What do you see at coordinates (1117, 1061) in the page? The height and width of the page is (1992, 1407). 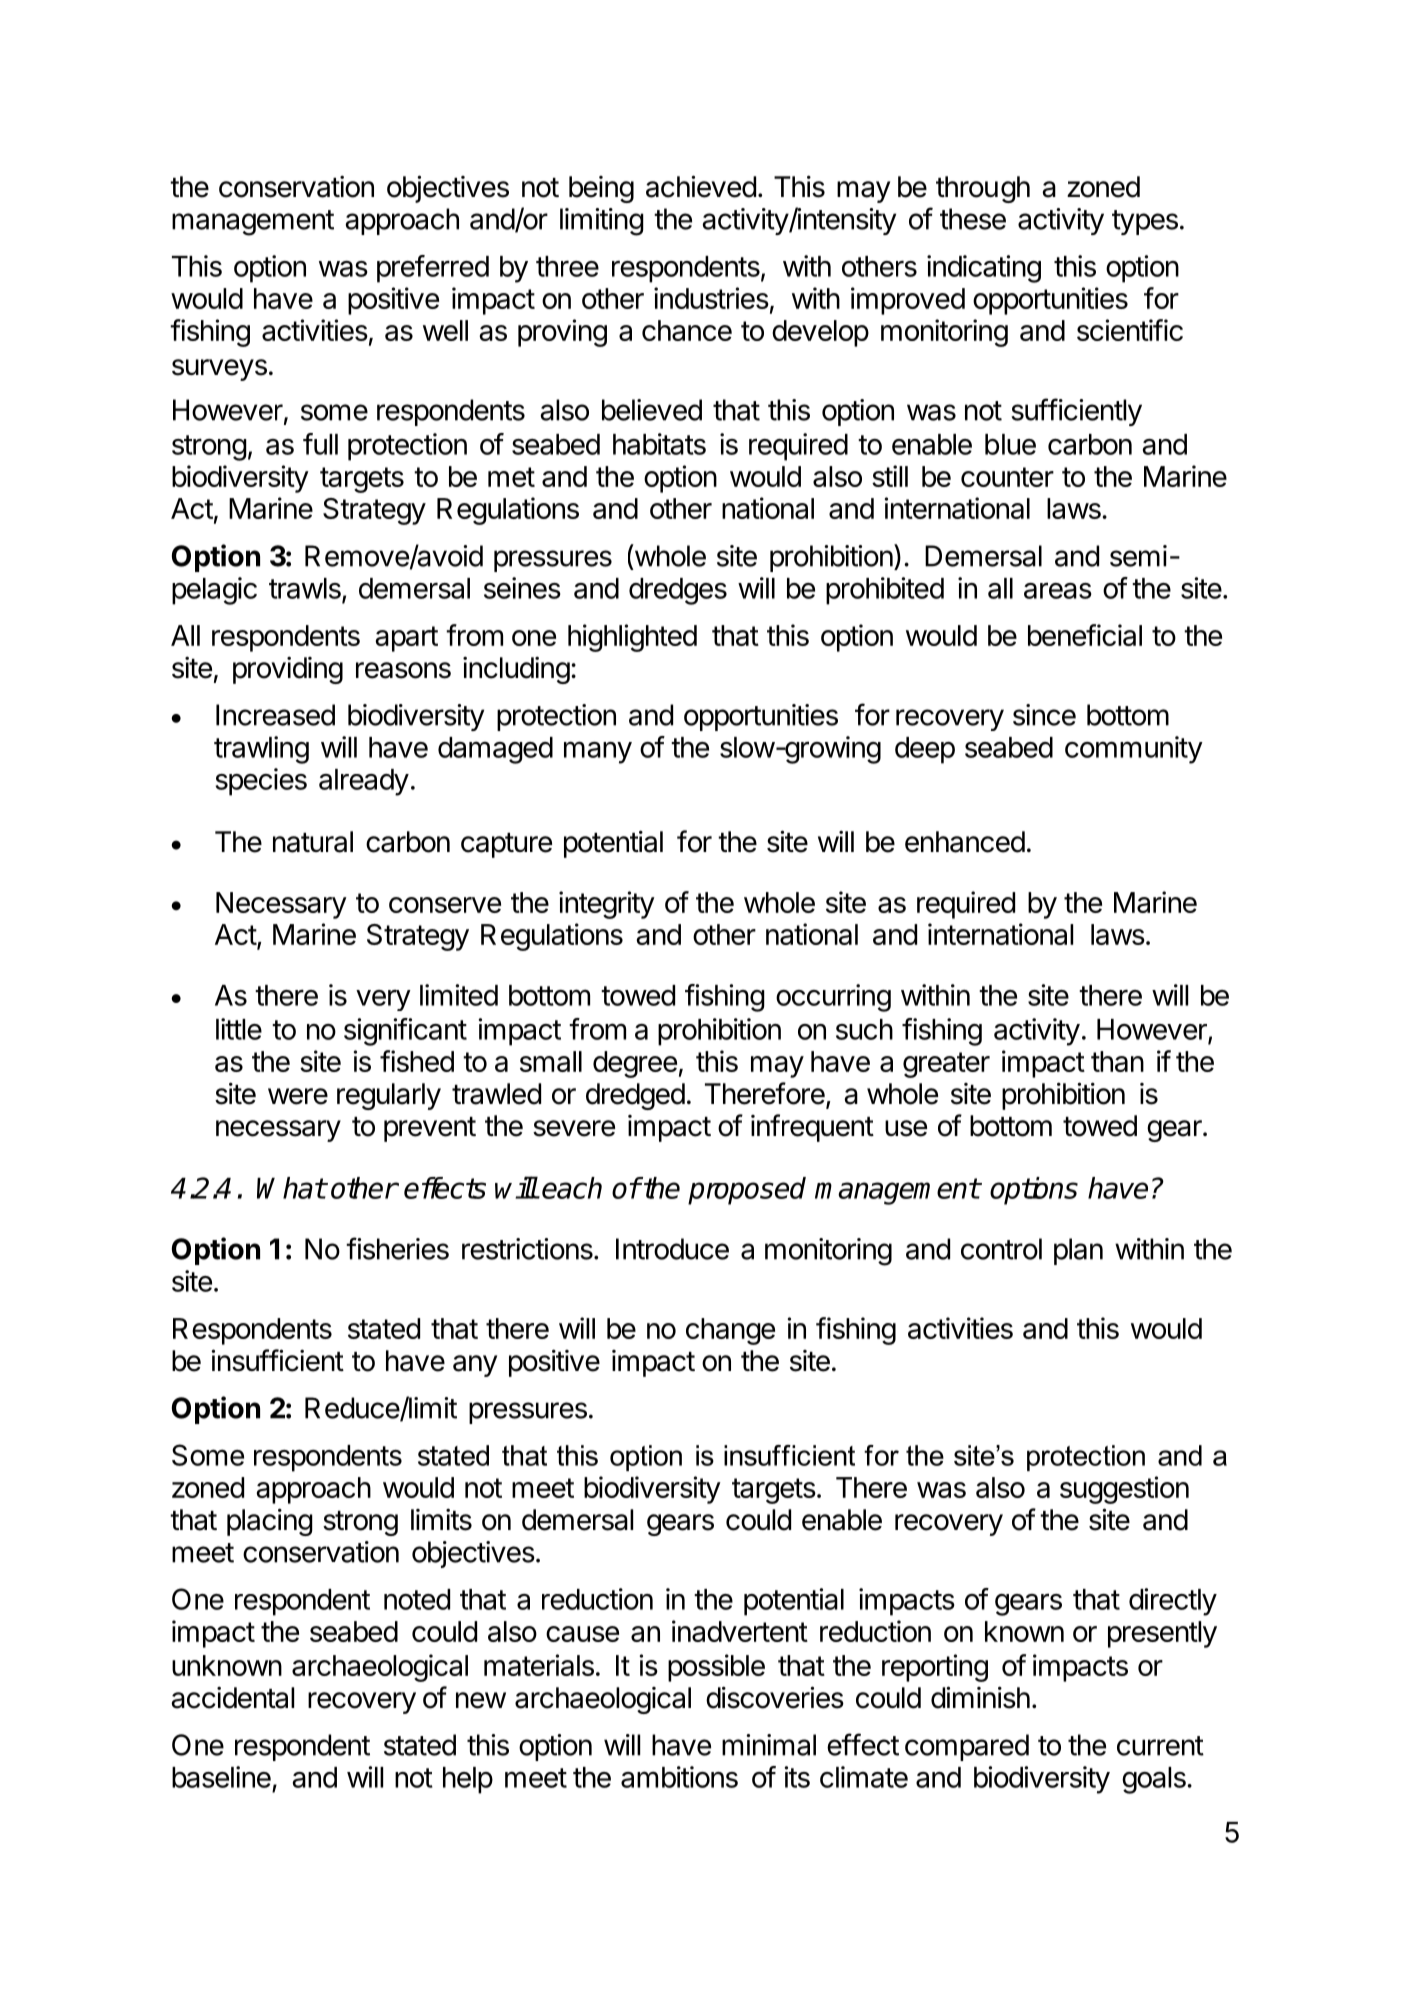 I see `than` at bounding box center [1117, 1061].
